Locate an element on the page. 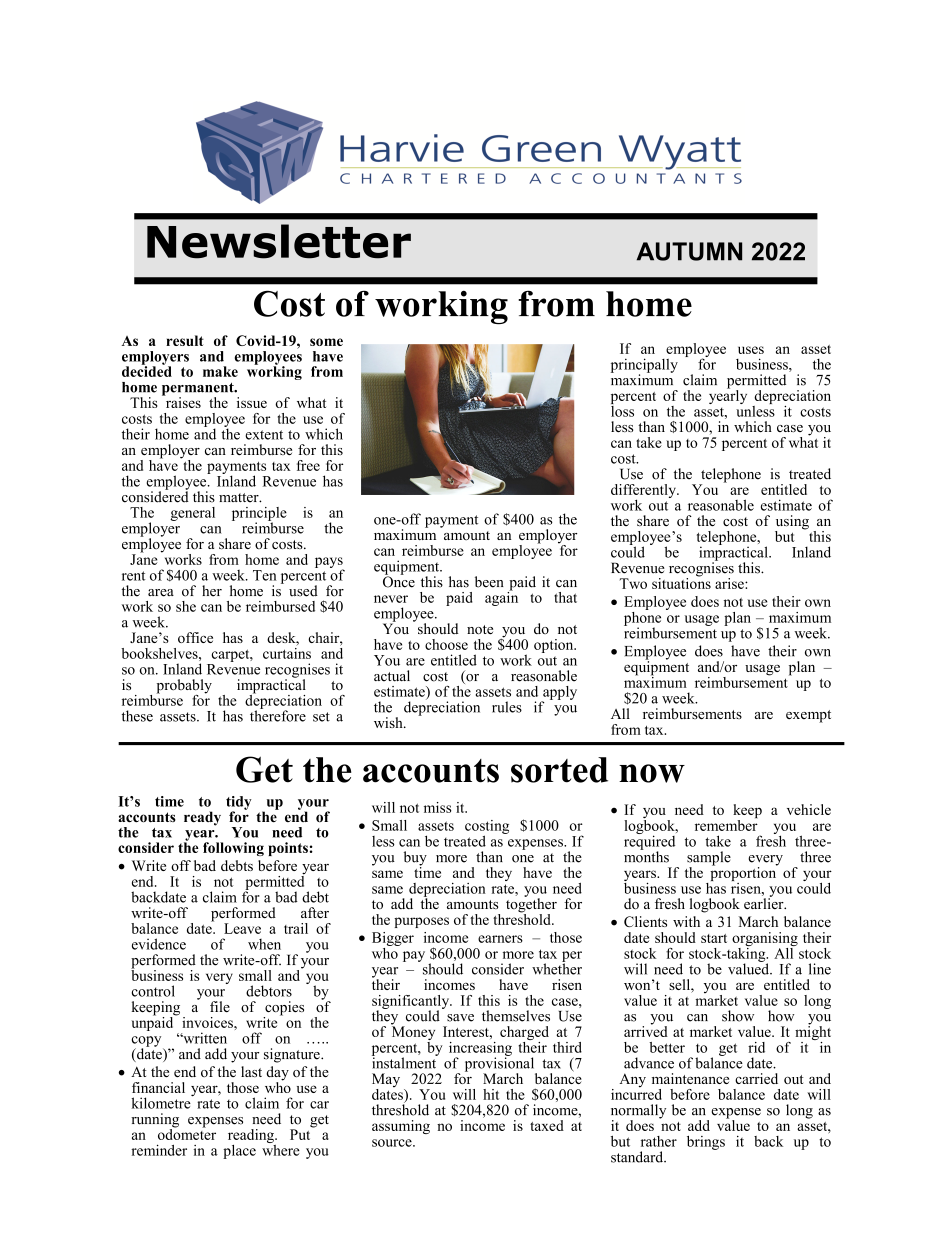  some is located at coordinates (326, 342).
